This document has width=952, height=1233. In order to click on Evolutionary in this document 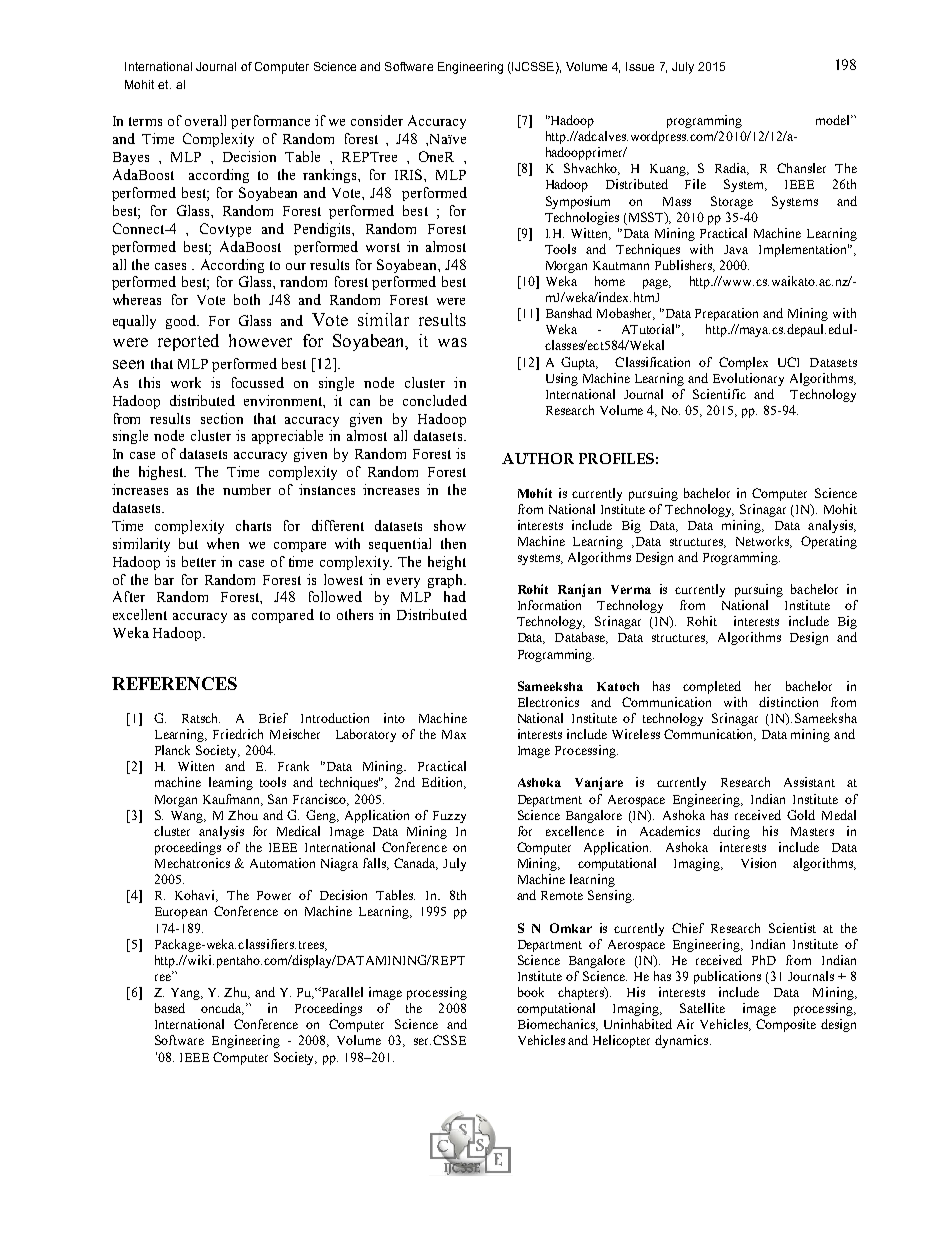, I will do `click(748, 379)`.
